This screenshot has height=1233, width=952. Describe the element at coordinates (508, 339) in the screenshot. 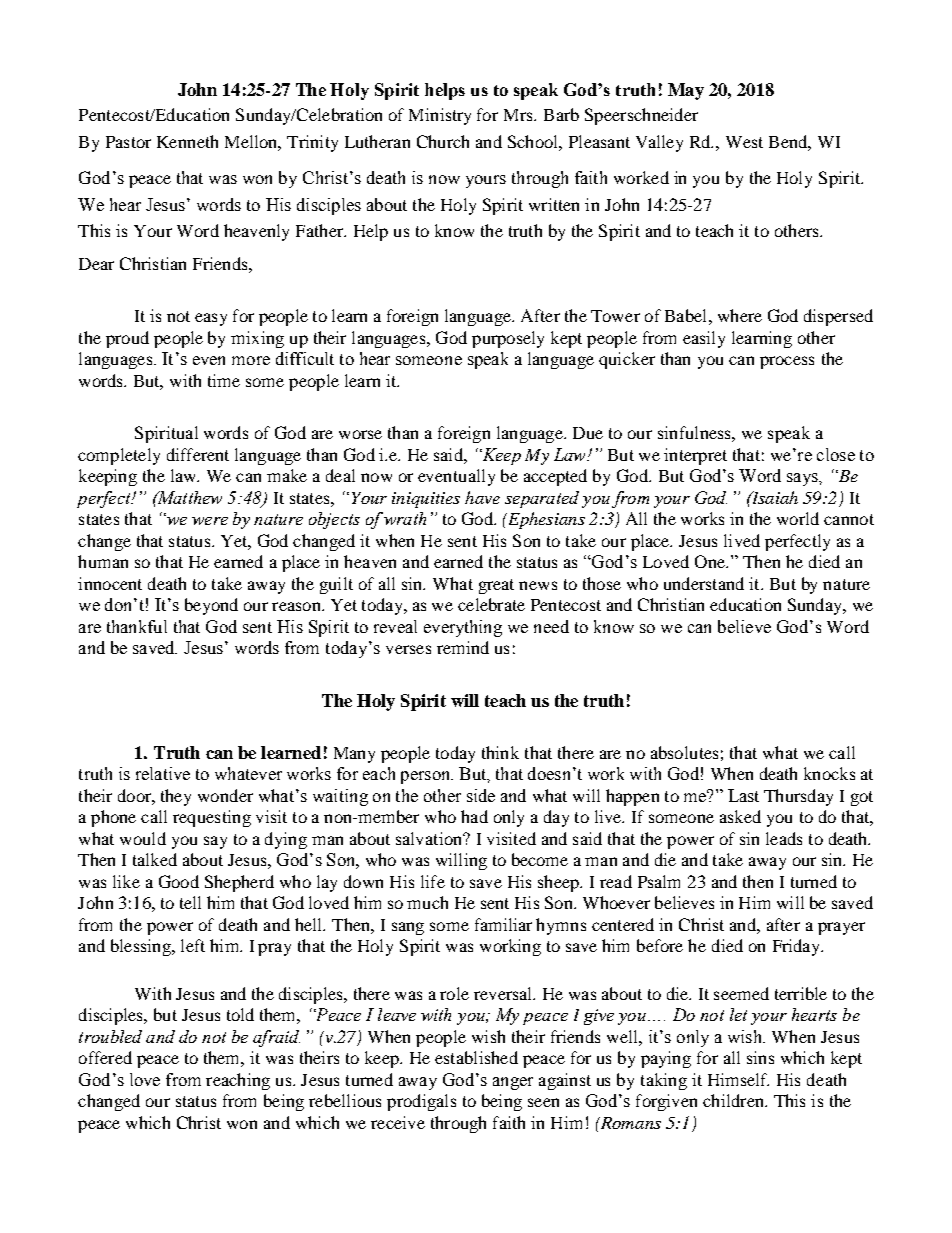

I see `purposely` at that location.
